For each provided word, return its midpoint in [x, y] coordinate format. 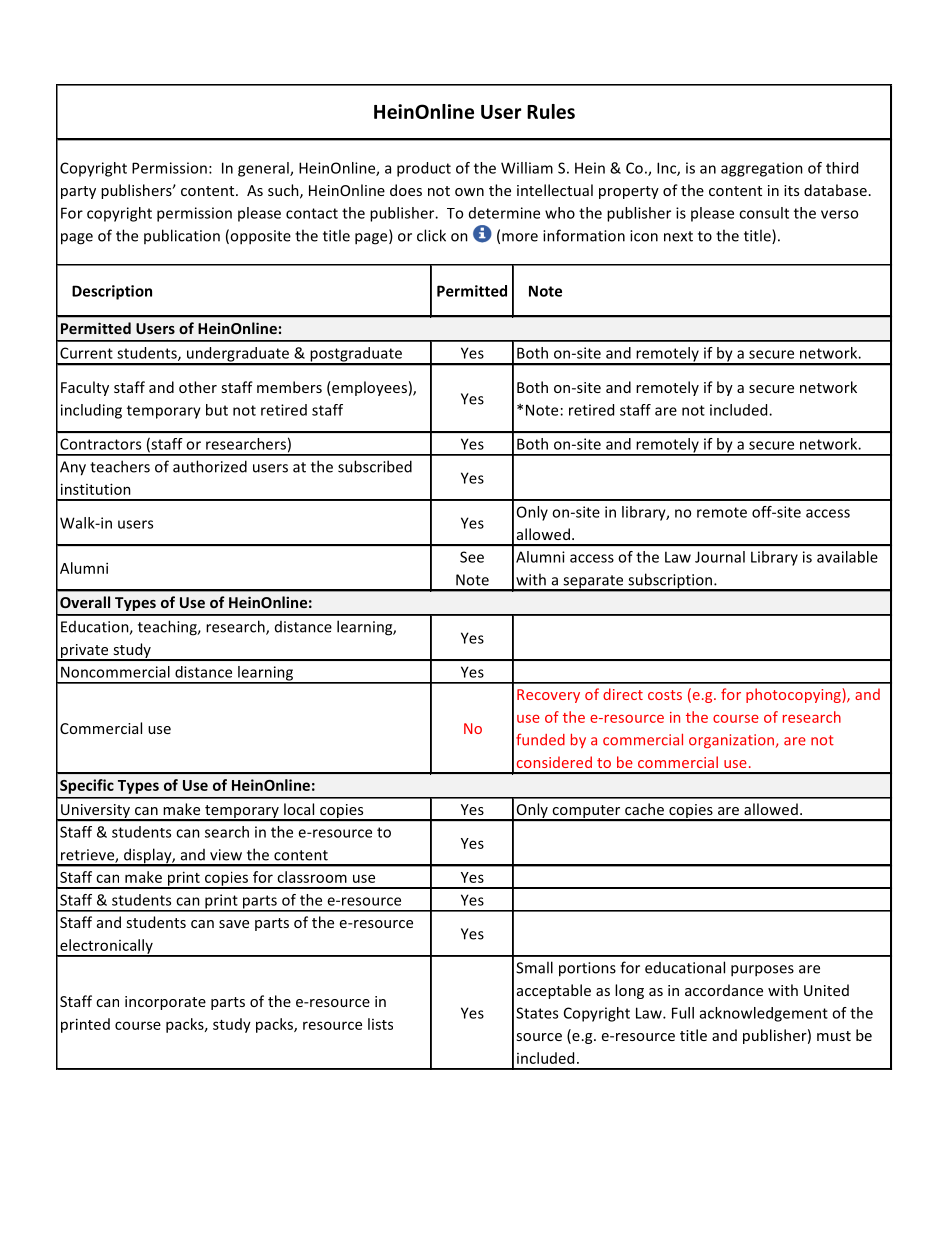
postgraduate [356, 355]
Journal [720, 557]
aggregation [762, 169]
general [264, 169]
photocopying [794, 695]
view [226, 855]
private [85, 652]
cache [644, 809]
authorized [210, 466]
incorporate [165, 1003]
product [424, 169]
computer [586, 813]
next [678, 236]
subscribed [375, 466]
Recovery [548, 696]
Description [112, 292]
